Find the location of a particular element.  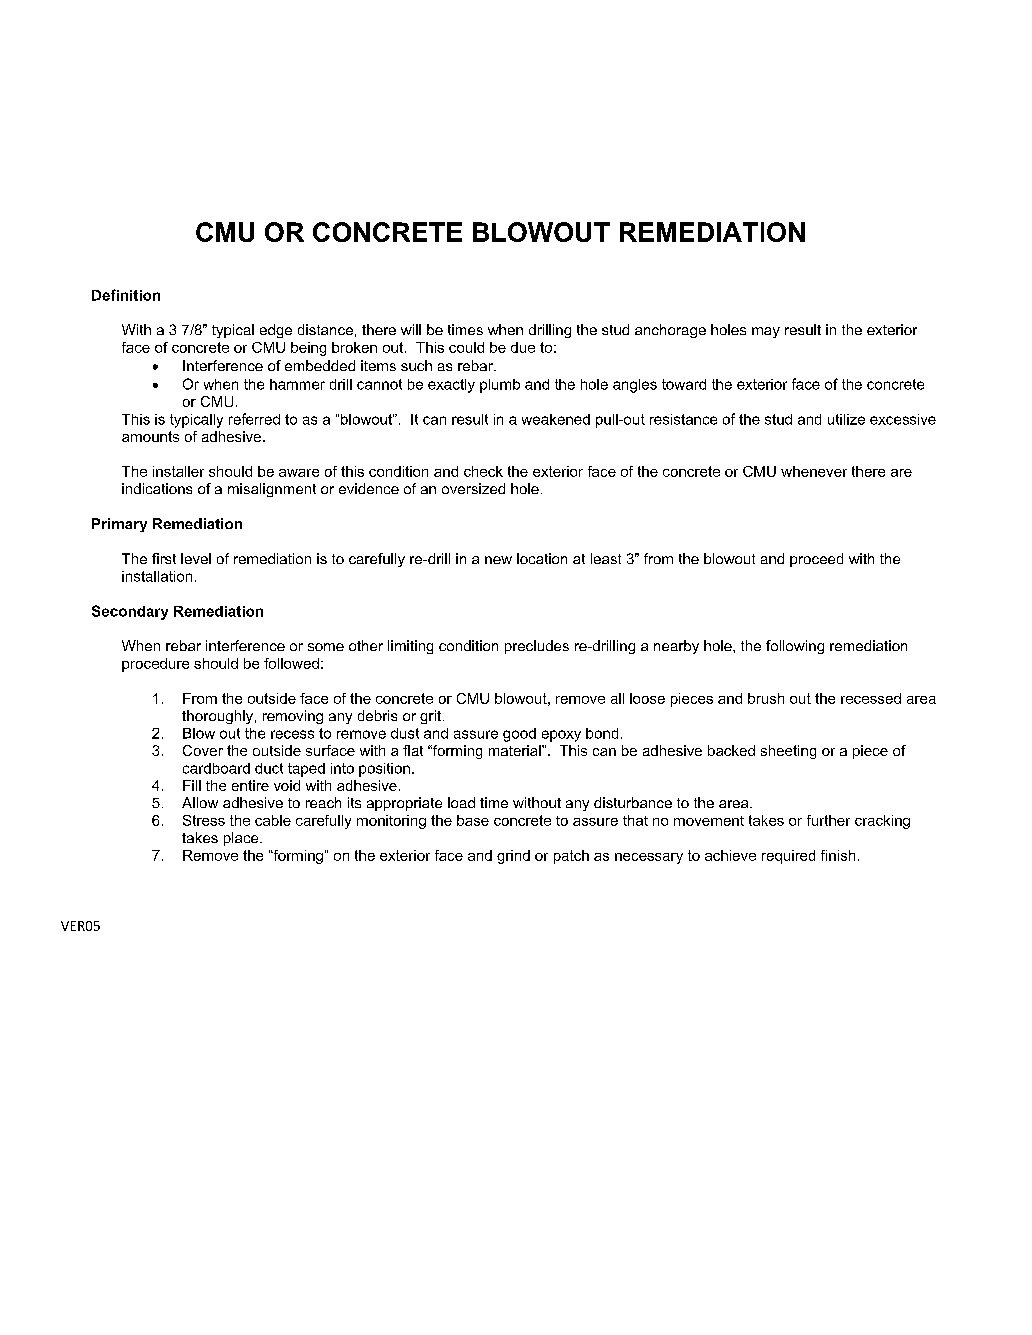

required is located at coordinates (788, 857).
